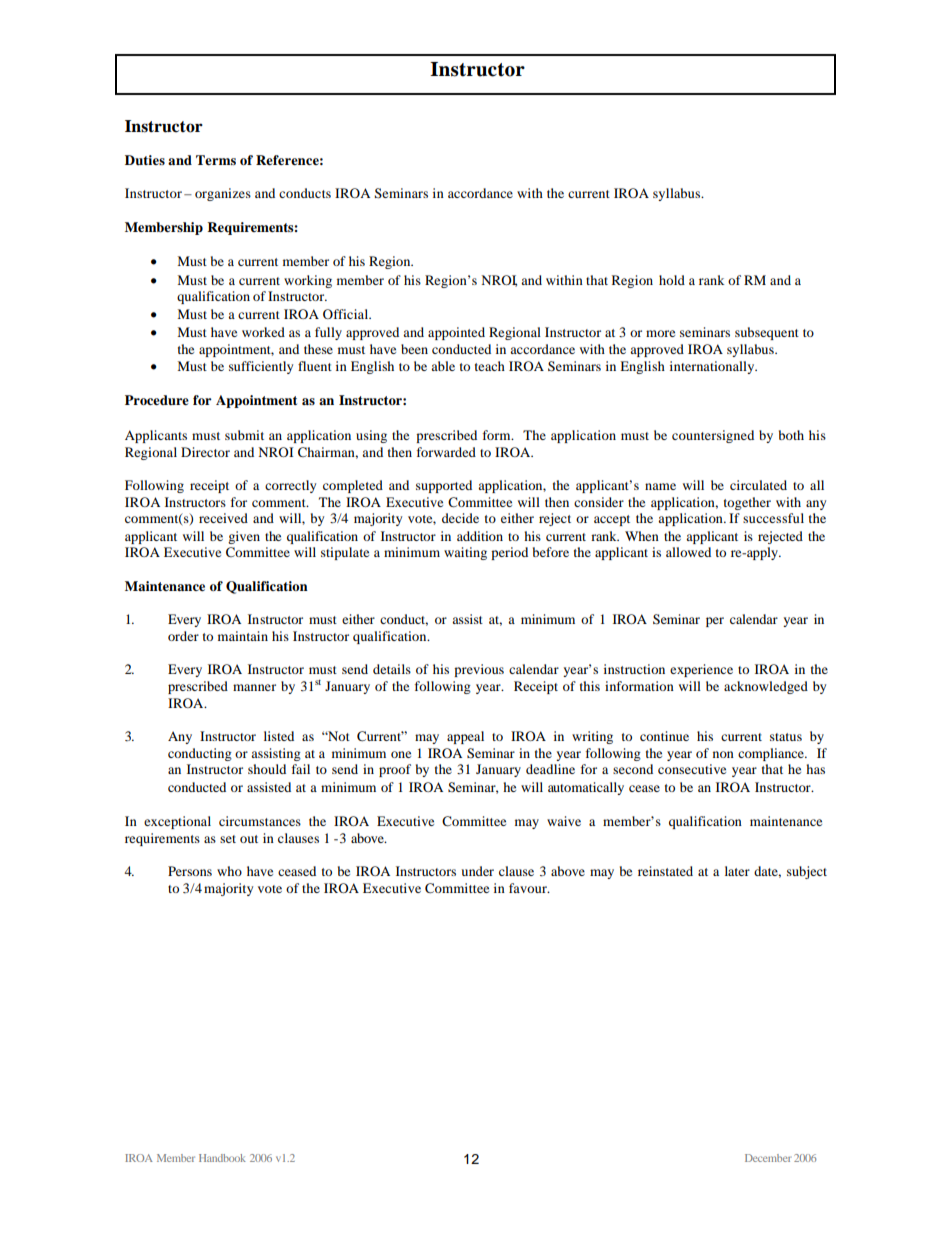 This image has height=1233, width=952. What do you see at coordinates (456, 333) in the image?
I see `appointed` at bounding box center [456, 333].
